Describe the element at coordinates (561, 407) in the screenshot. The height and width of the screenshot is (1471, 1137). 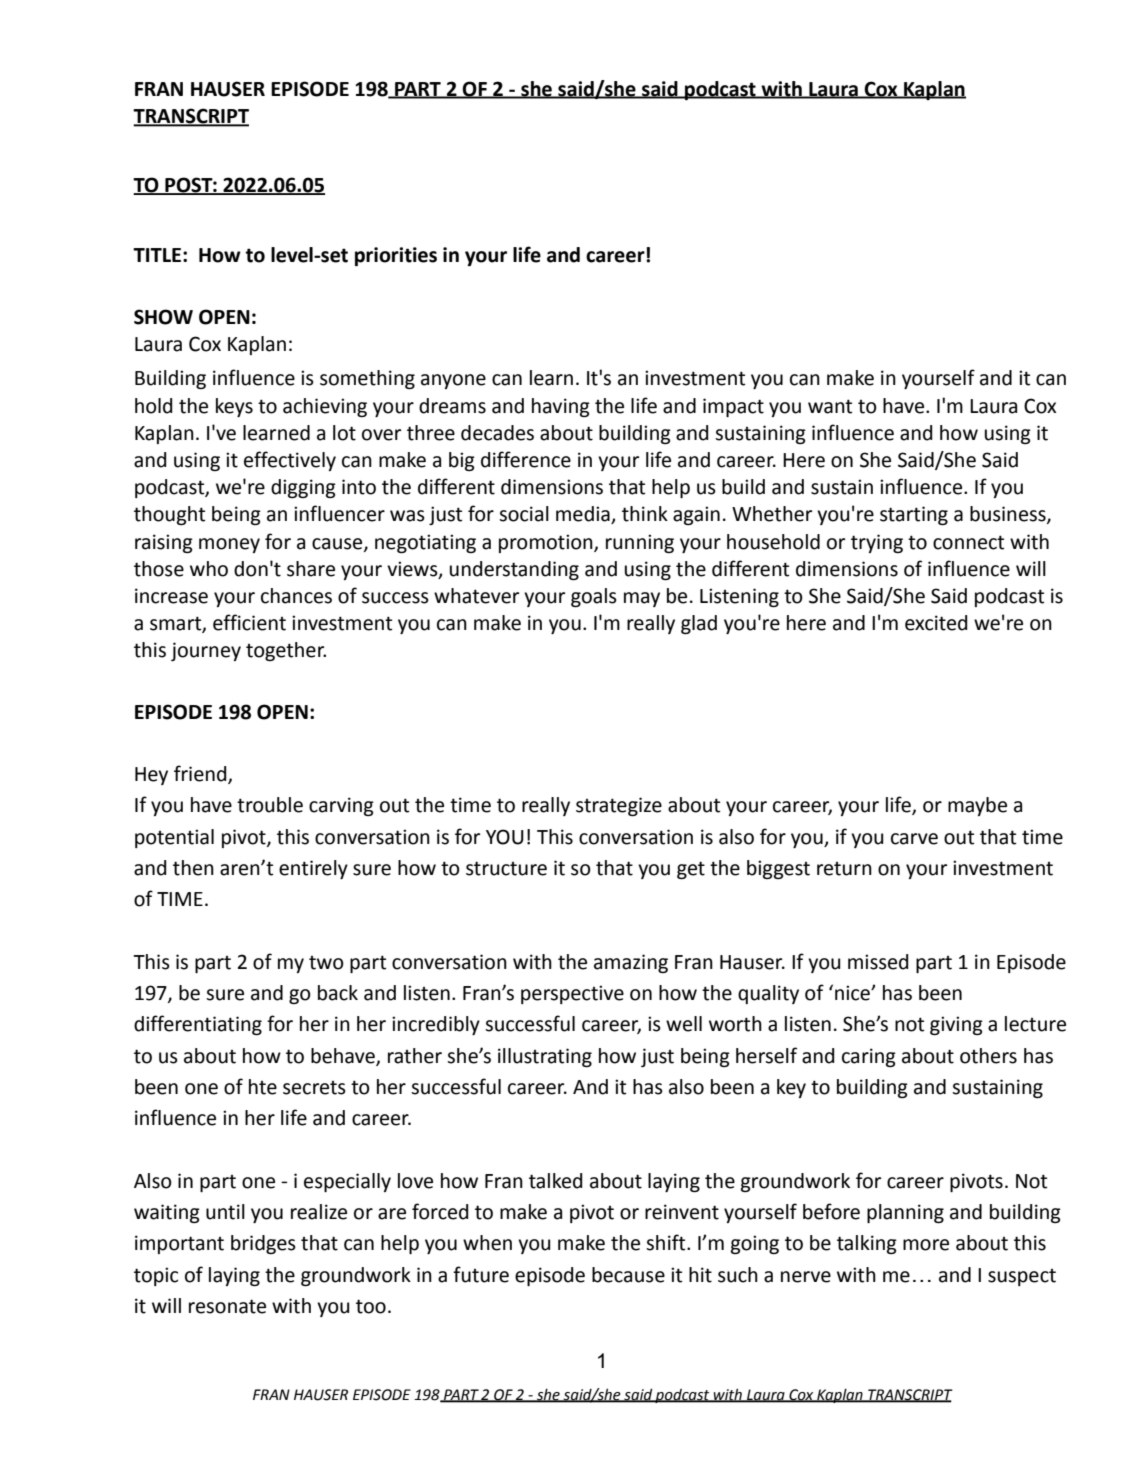
I see `having` at that location.
